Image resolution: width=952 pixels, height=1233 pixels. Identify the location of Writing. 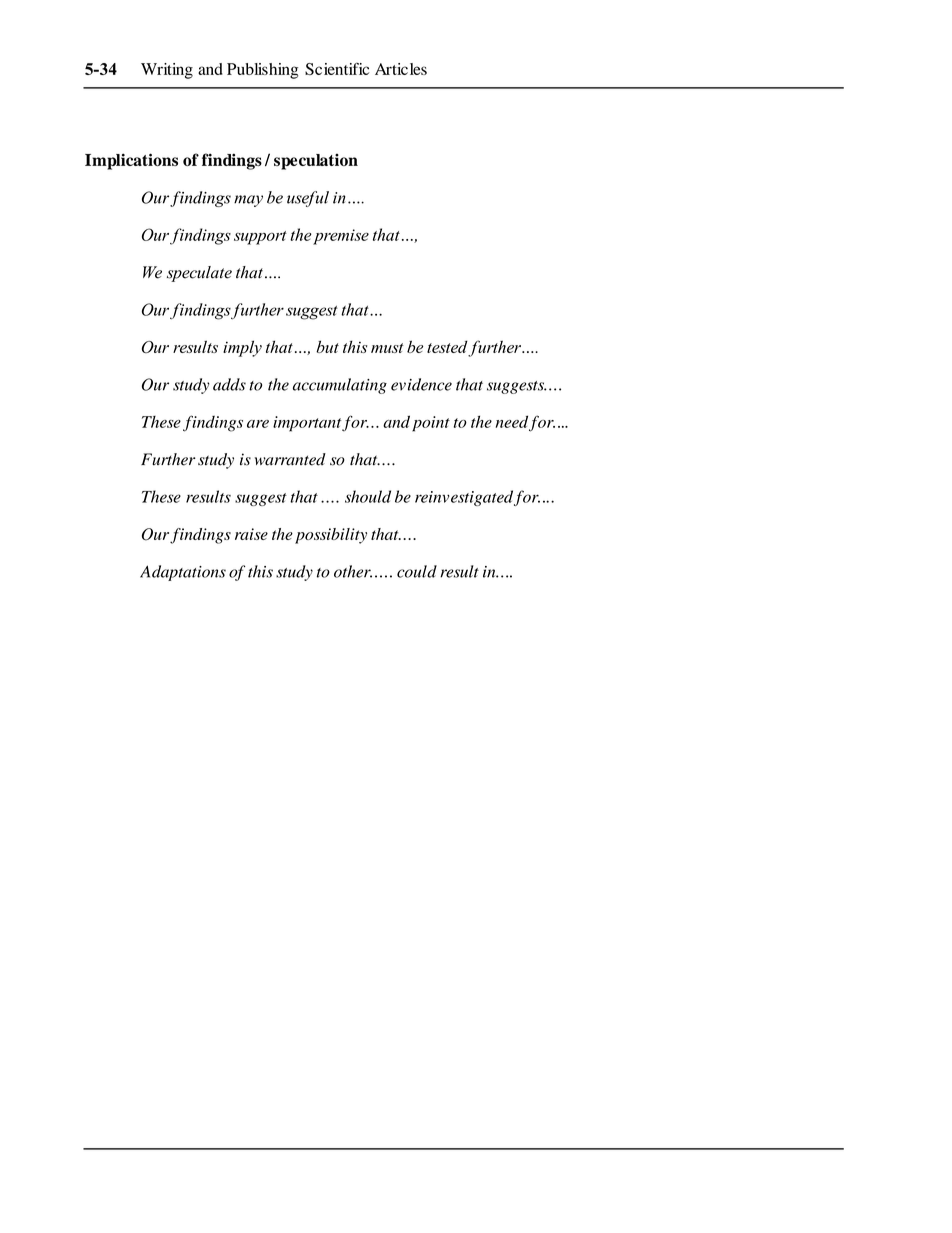
(167, 71).
